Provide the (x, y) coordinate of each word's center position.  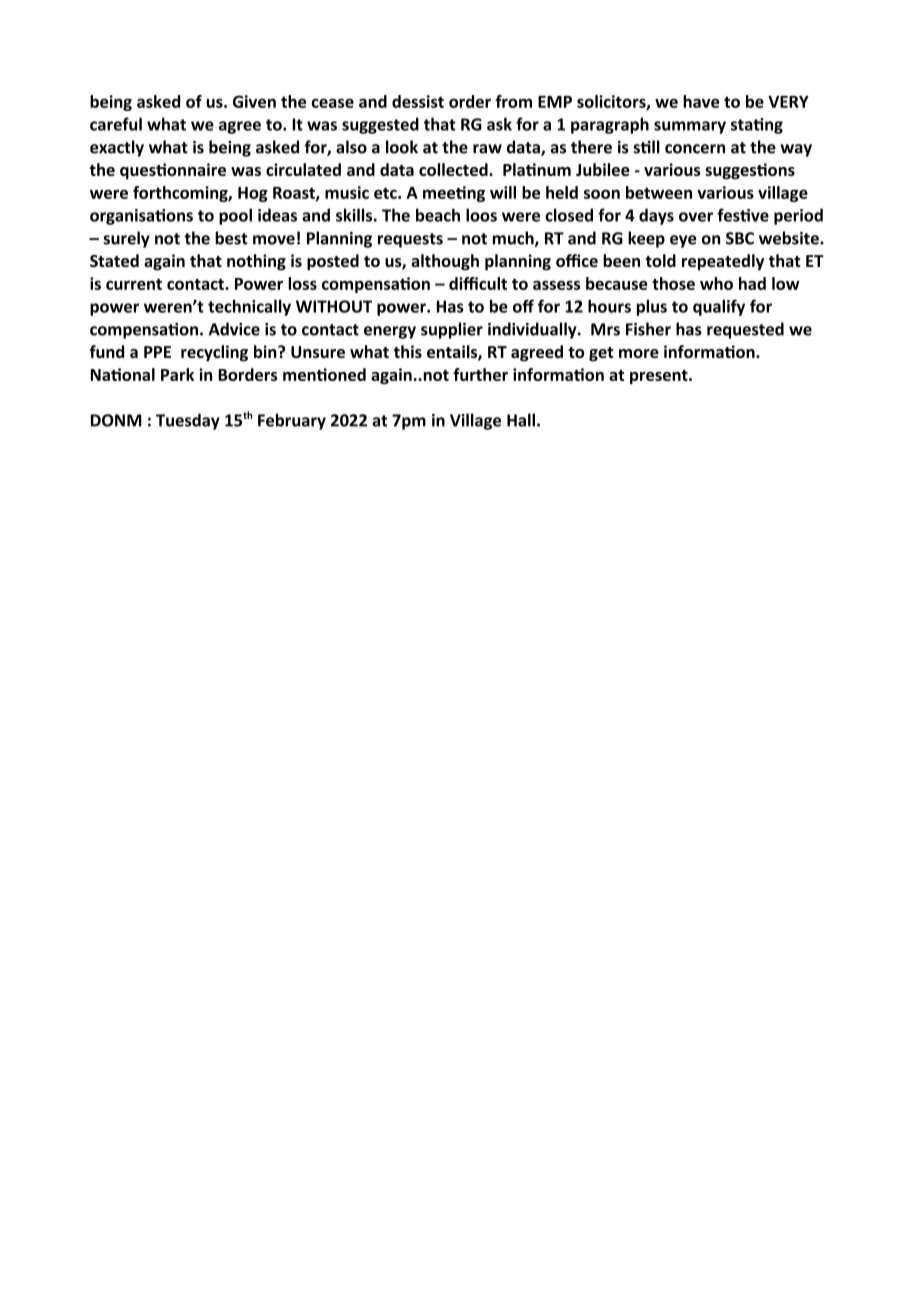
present (660, 377)
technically (249, 307)
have (701, 101)
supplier (452, 330)
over (696, 217)
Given (254, 101)
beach (438, 215)
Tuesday (188, 421)
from (513, 101)
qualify (719, 307)
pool (235, 216)
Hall (521, 420)
